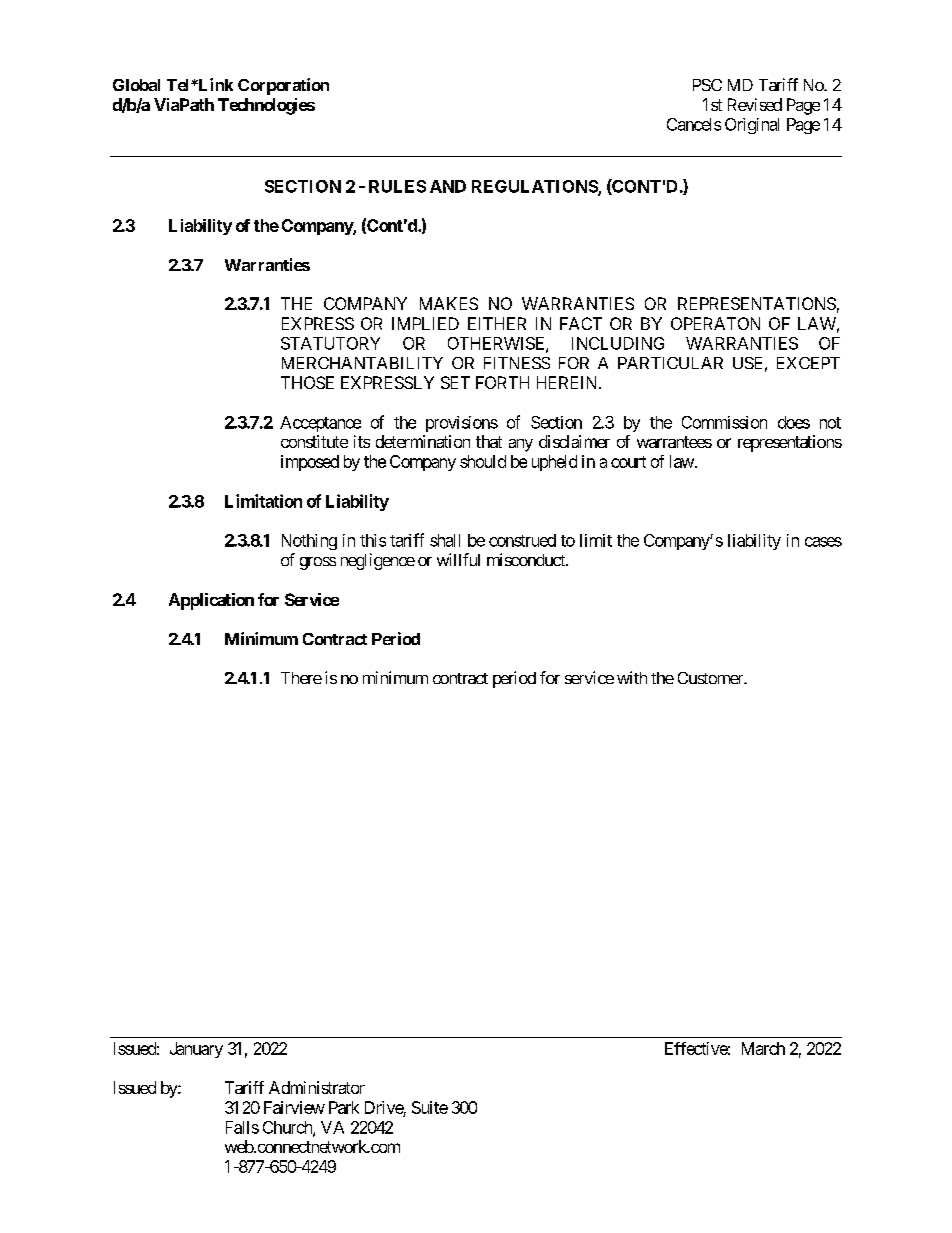 The image size is (952, 1233). What do you see at coordinates (283, 86) in the page?
I see `Corporation` at bounding box center [283, 86].
